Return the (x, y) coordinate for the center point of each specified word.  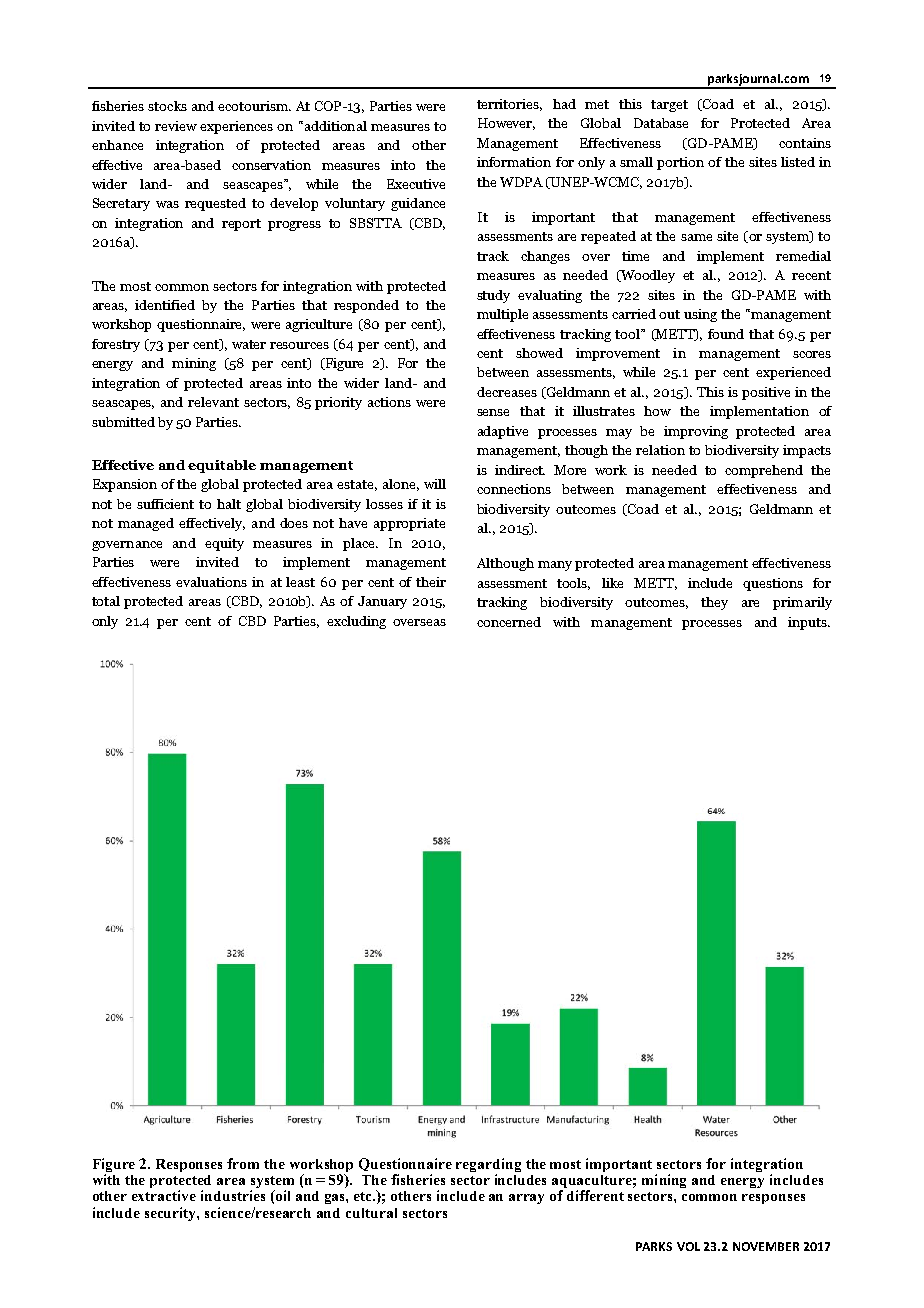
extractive (164, 1195)
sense (493, 412)
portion (680, 163)
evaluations (211, 582)
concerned (509, 622)
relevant (213, 402)
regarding (488, 1166)
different (595, 1195)
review (176, 126)
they (714, 603)
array (526, 1199)
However (506, 124)
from (243, 1163)
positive (766, 393)
